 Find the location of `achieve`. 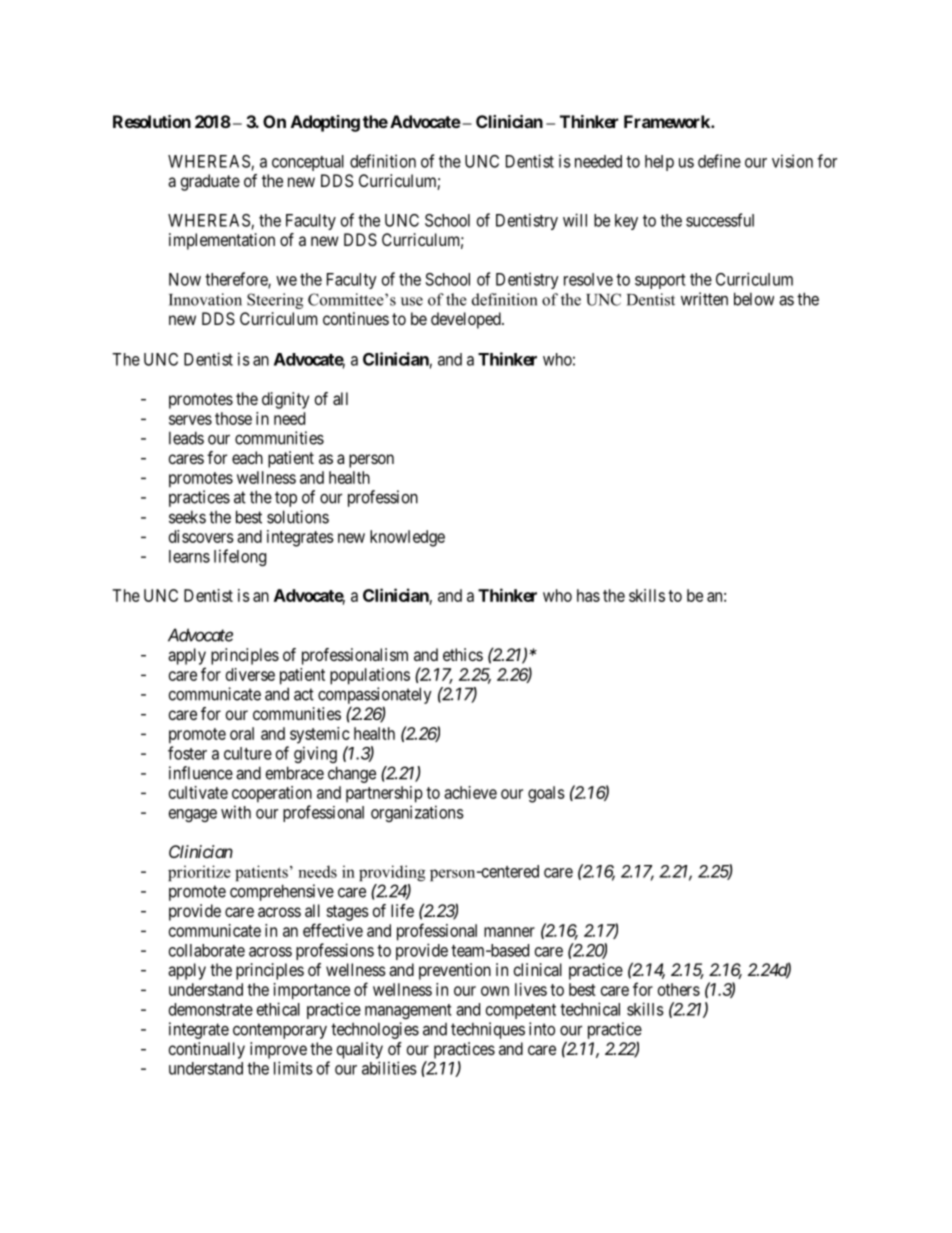

achieve is located at coordinates (470, 792).
